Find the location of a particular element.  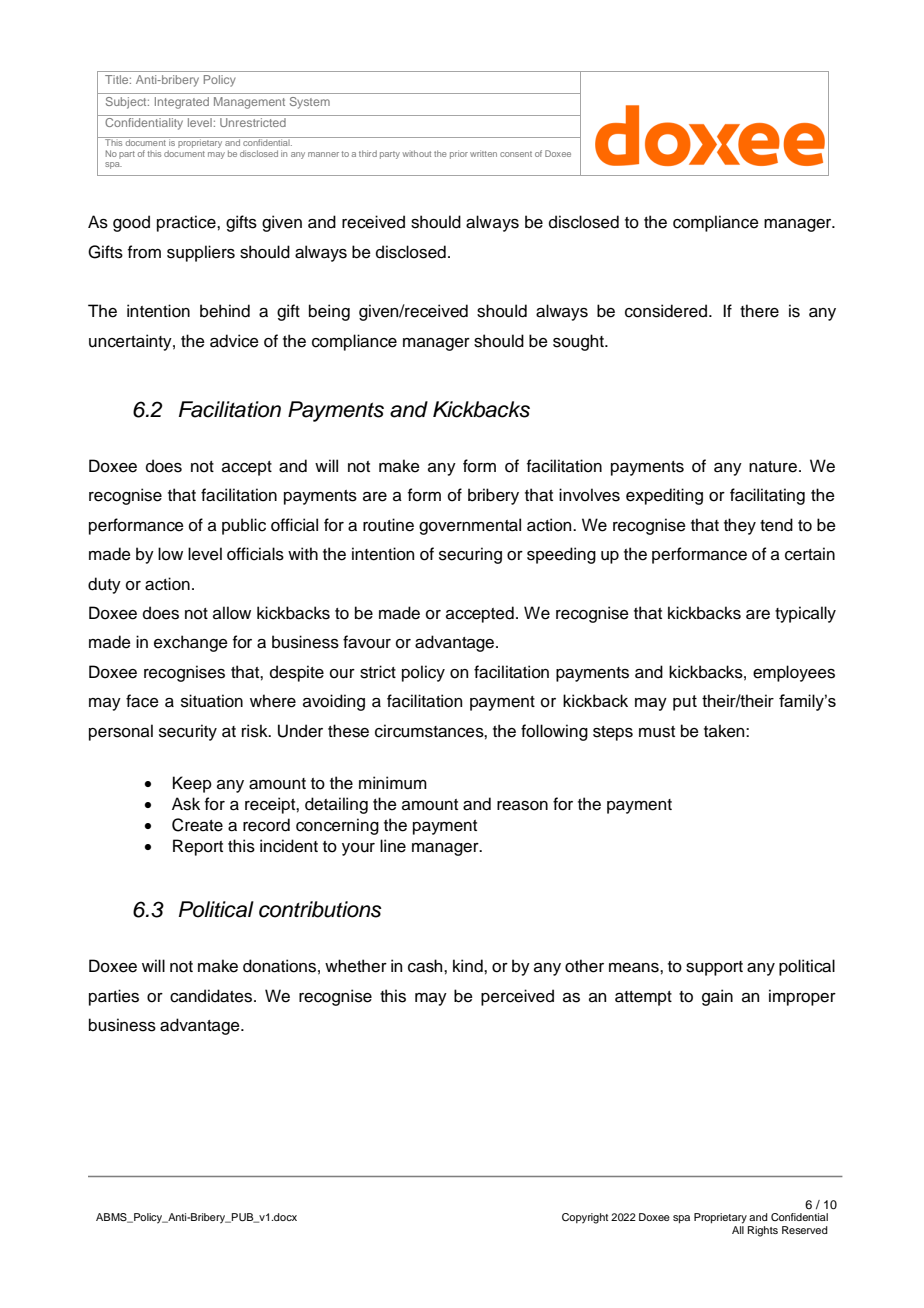

sought is located at coordinates (579, 342).
